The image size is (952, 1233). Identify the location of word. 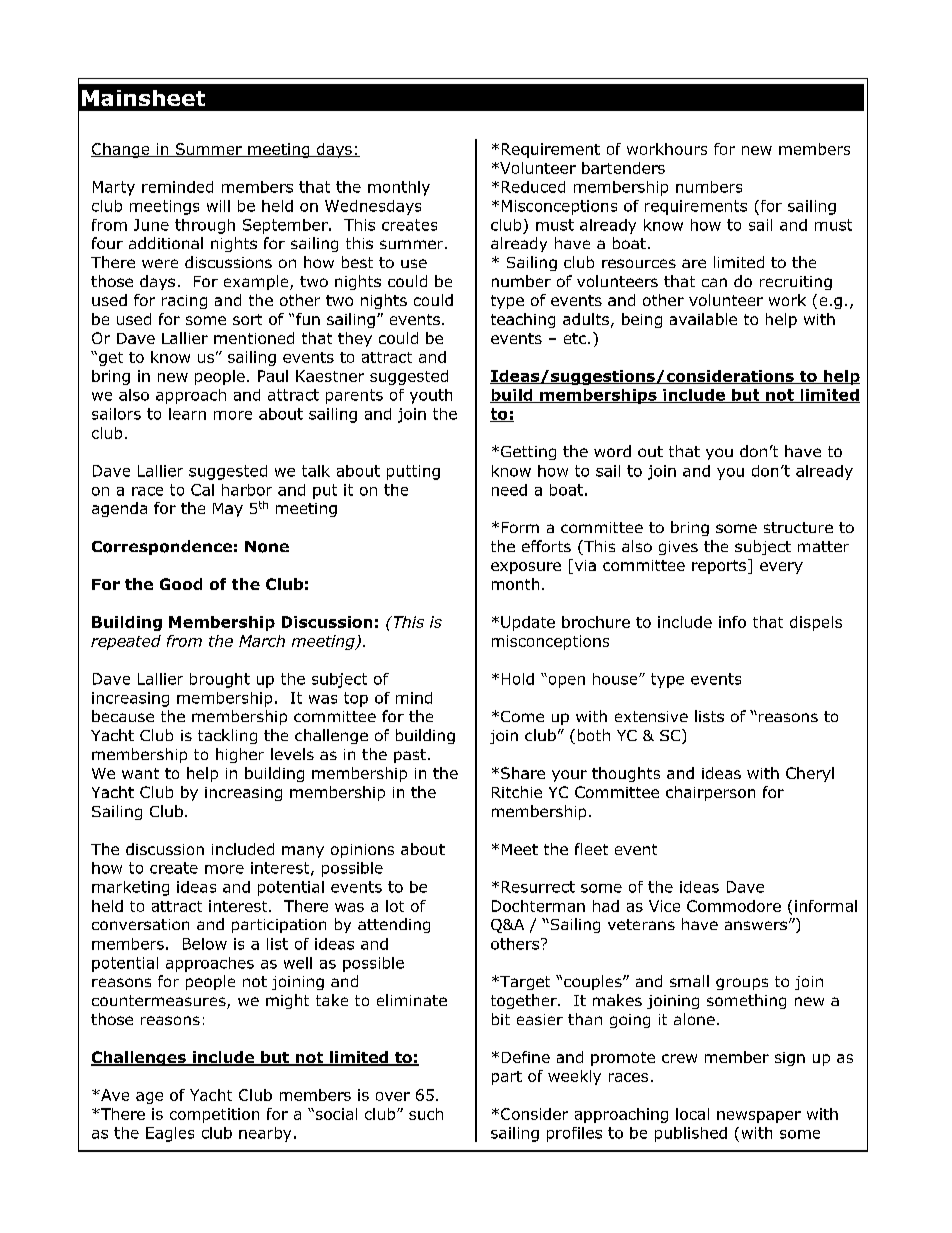
(612, 451).
